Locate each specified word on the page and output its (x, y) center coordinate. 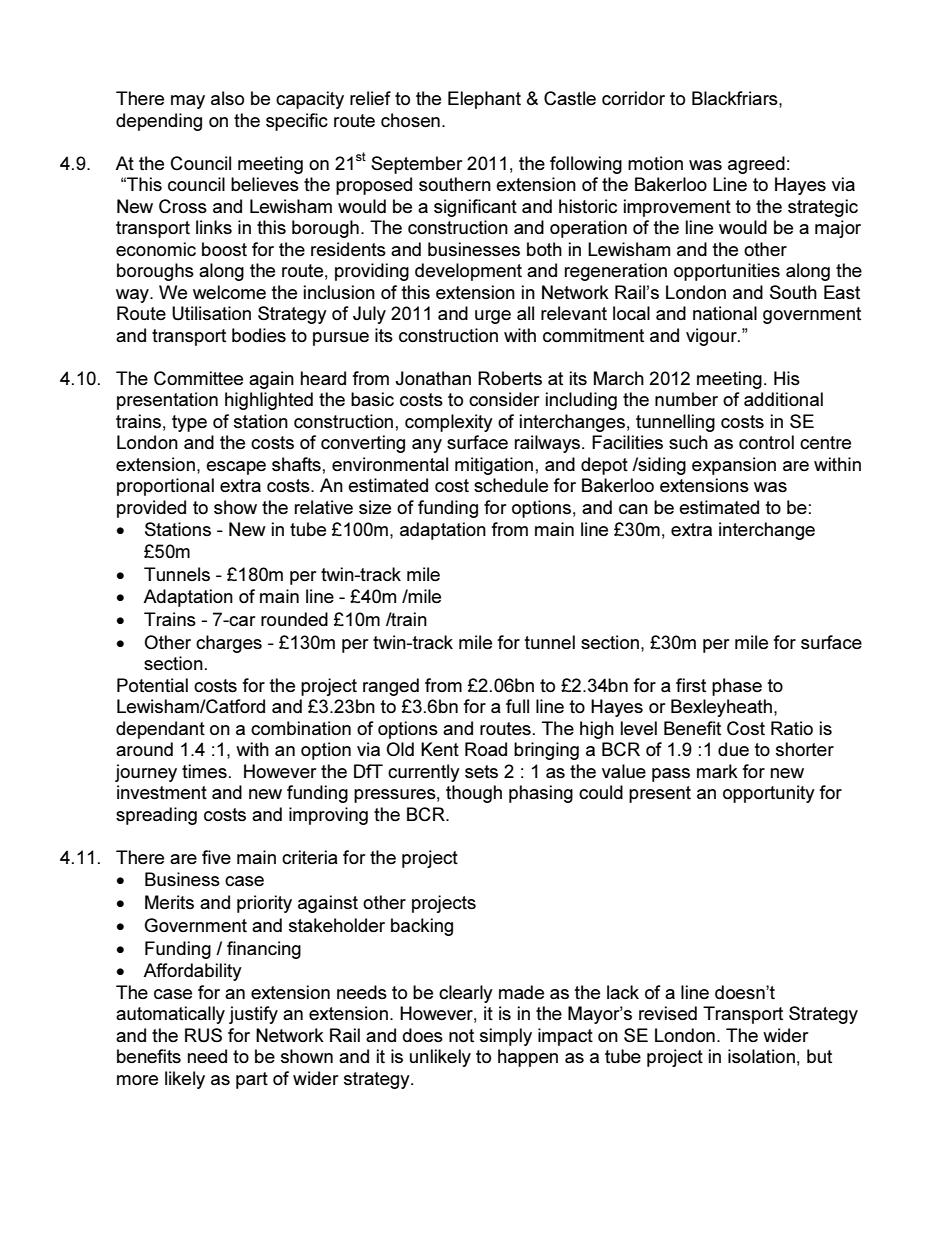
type (189, 423)
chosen (410, 120)
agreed (756, 165)
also (227, 98)
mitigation (494, 466)
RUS (203, 1035)
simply (506, 1037)
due (733, 749)
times (204, 771)
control (766, 442)
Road (486, 749)
